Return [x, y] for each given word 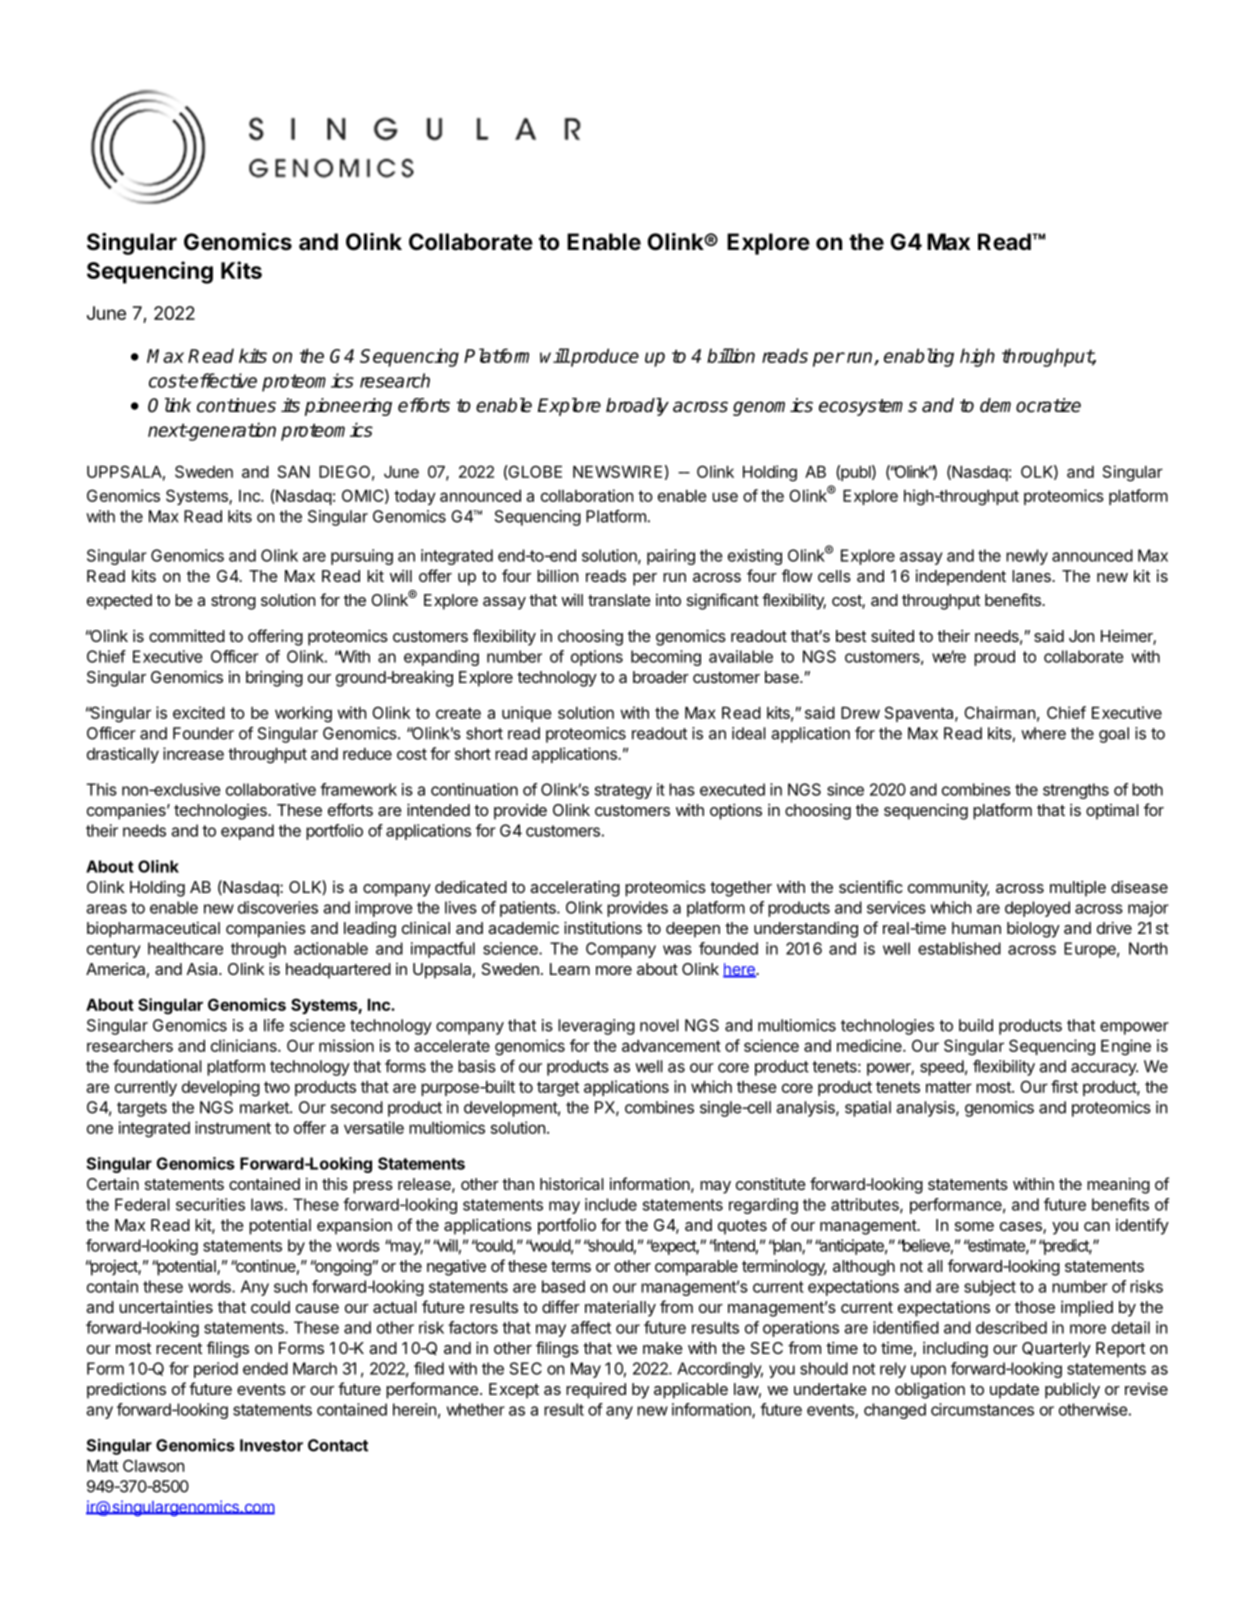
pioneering [348, 407]
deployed [1037, 909]
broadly [637, 407]
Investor [271, 1445]
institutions [603, 927]
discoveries [278, 907]
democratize [1030, 405]
